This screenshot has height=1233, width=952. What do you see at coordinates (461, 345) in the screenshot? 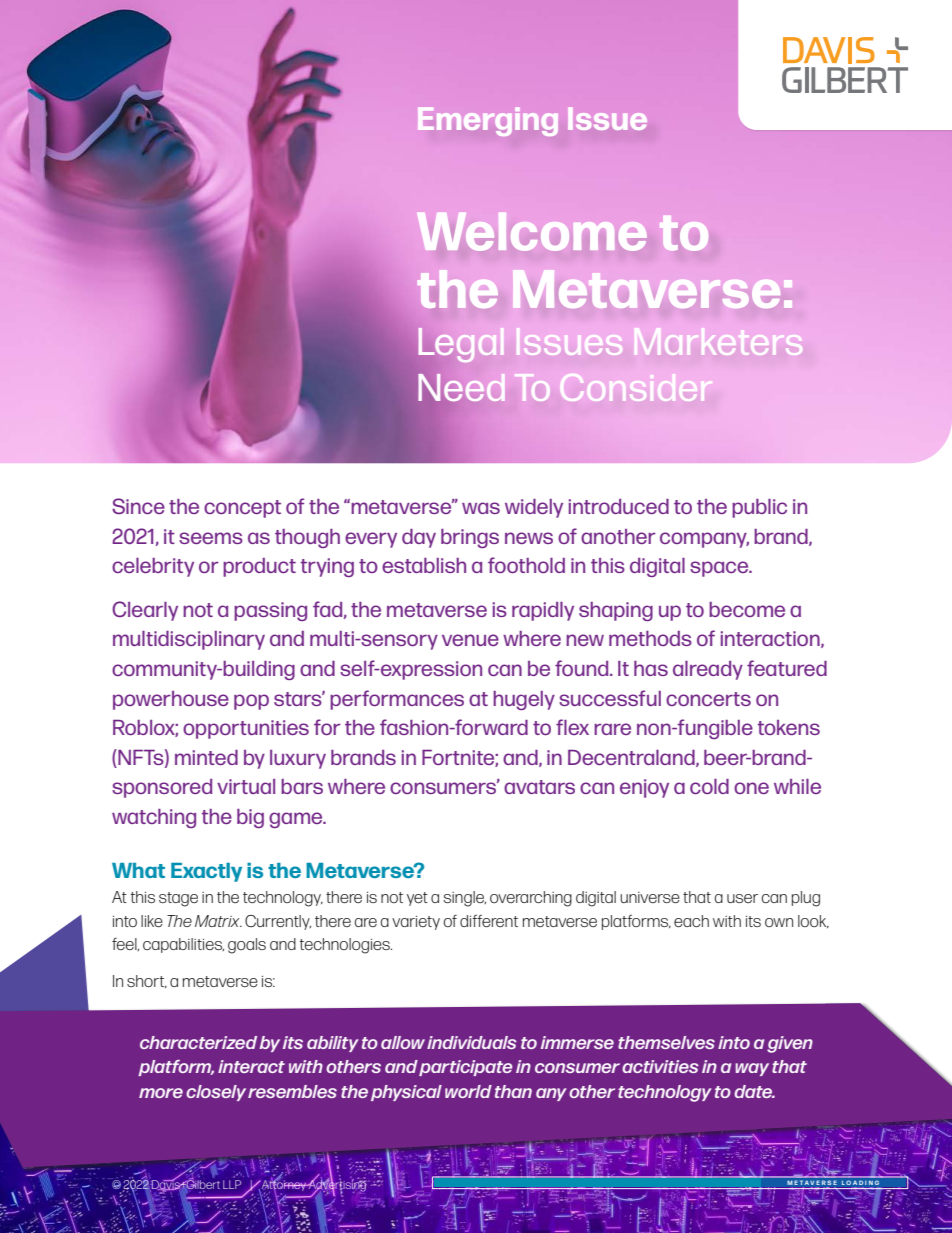
I see `Legal` at bounding box center [461, 345].
